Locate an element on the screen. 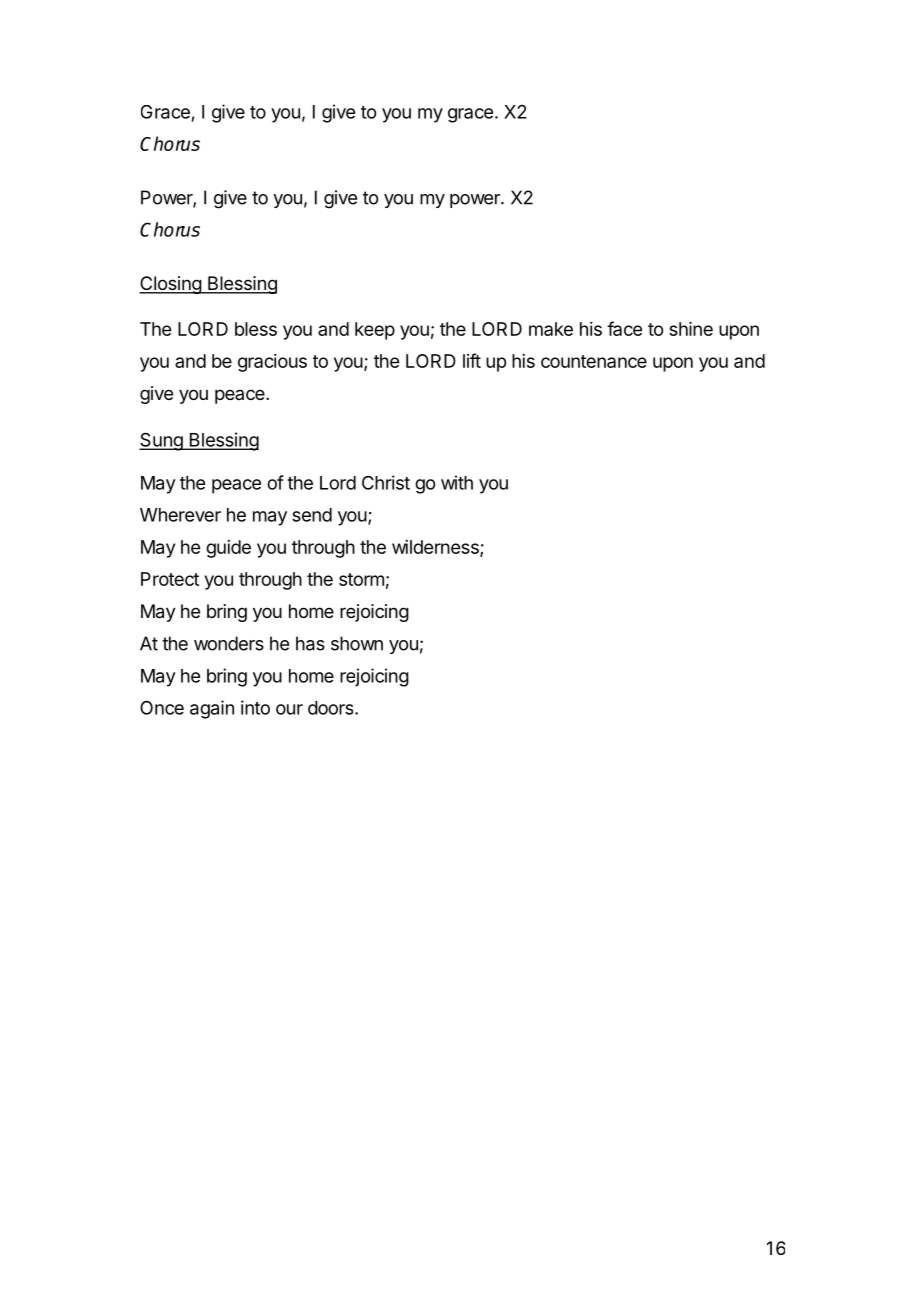 This screenshot has width=924, height=1308. wilderness is located at coordinates (436, 548).
